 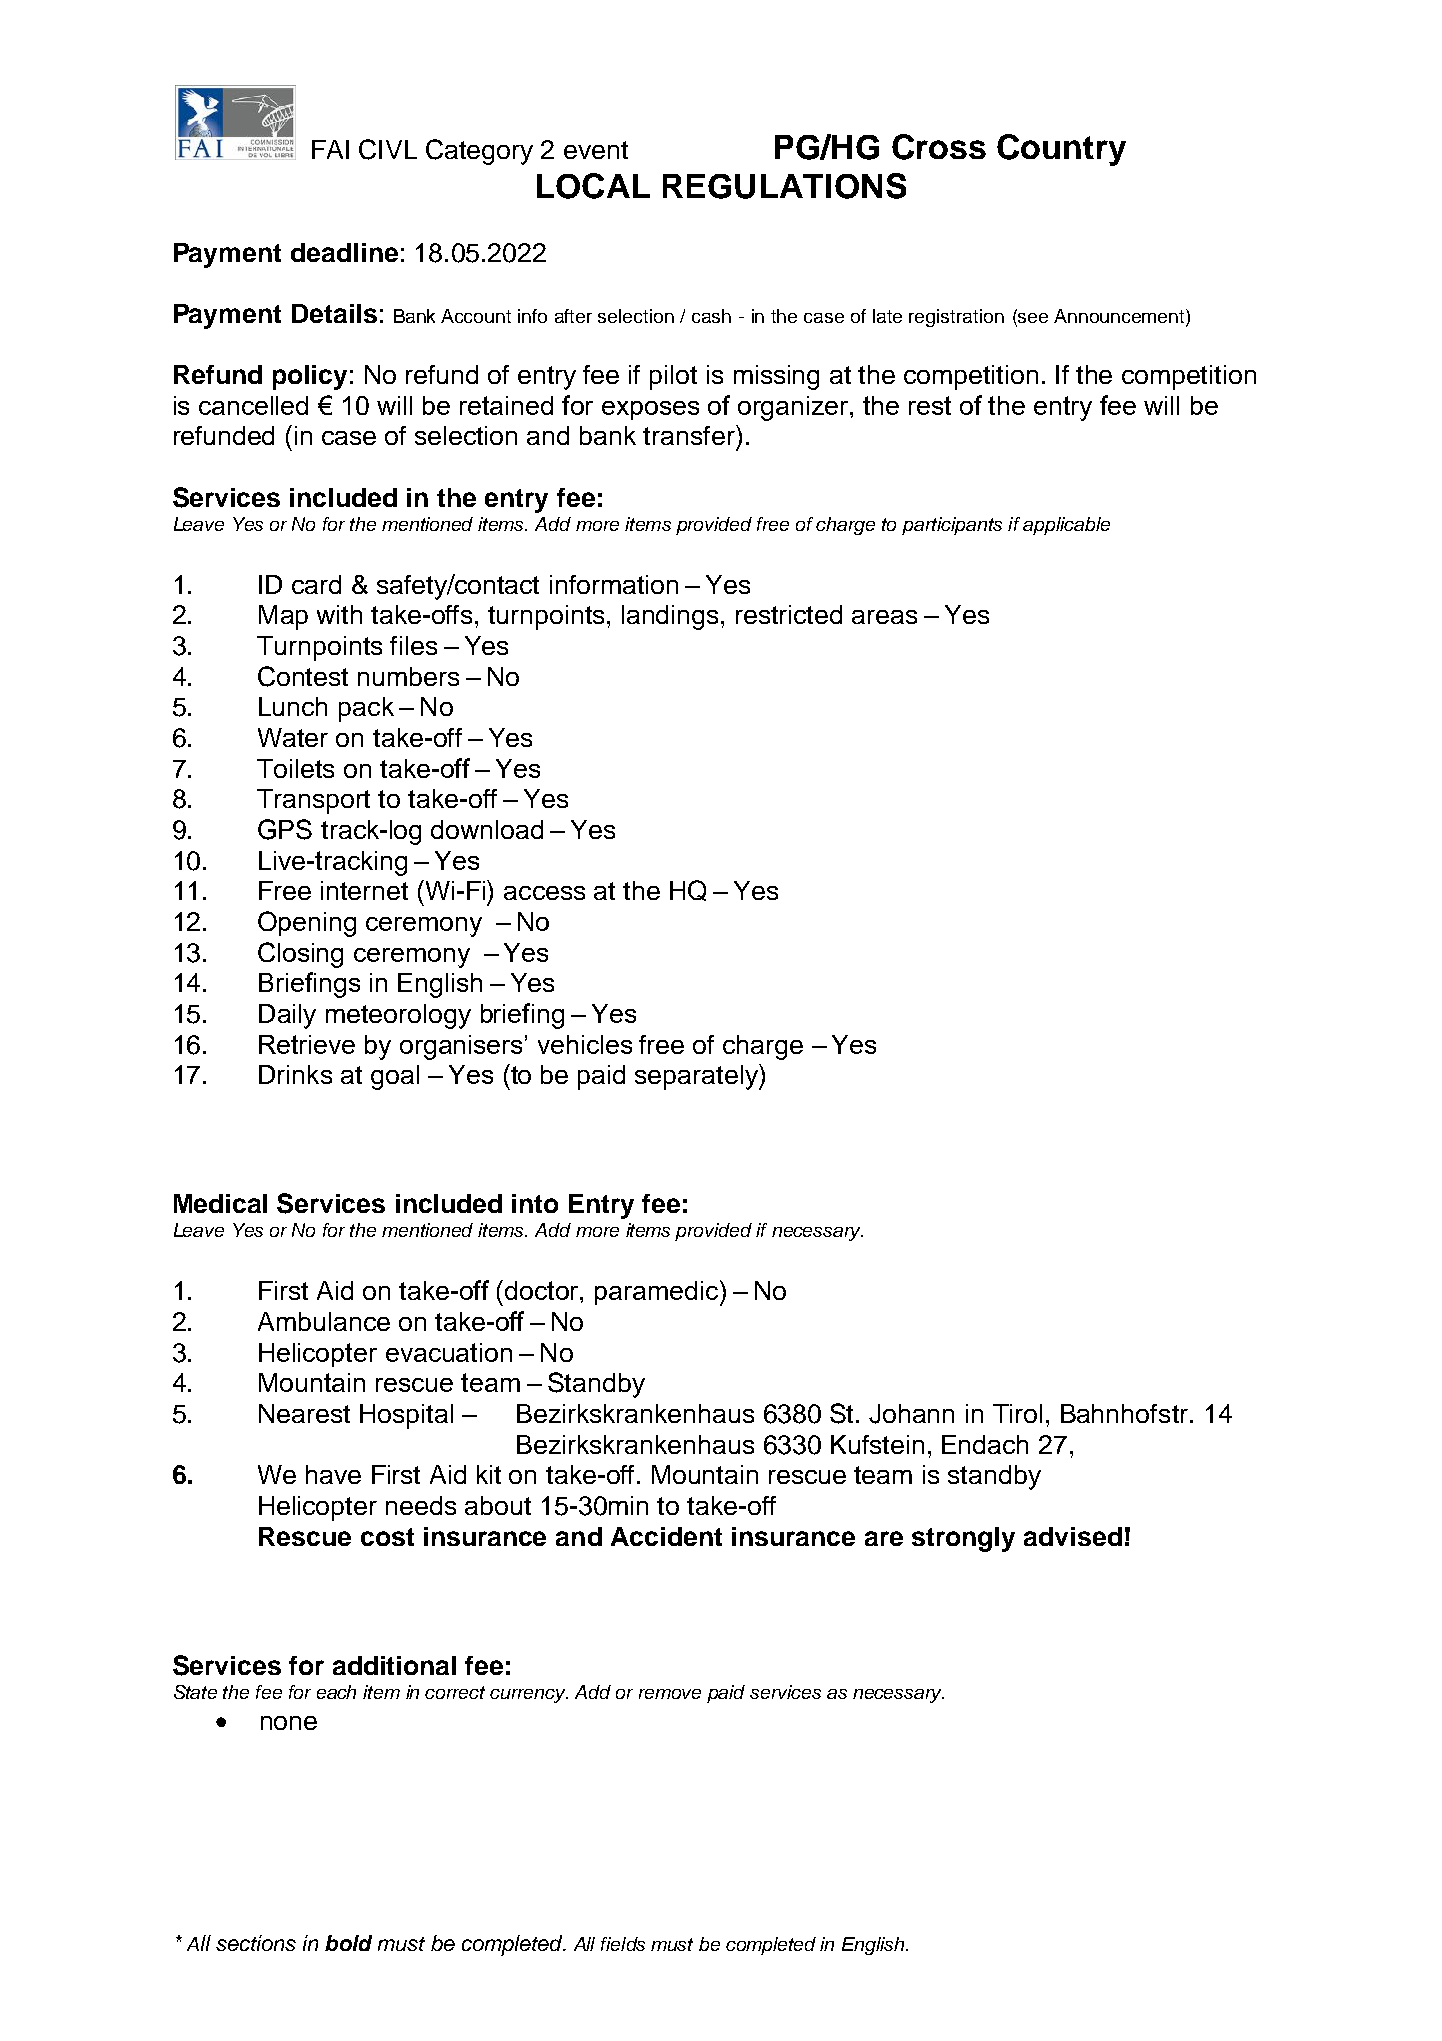 What do you see at coordinates (593, 186) in the screenshot?
I see `LOCAL` at bounding box center [593, 186].
